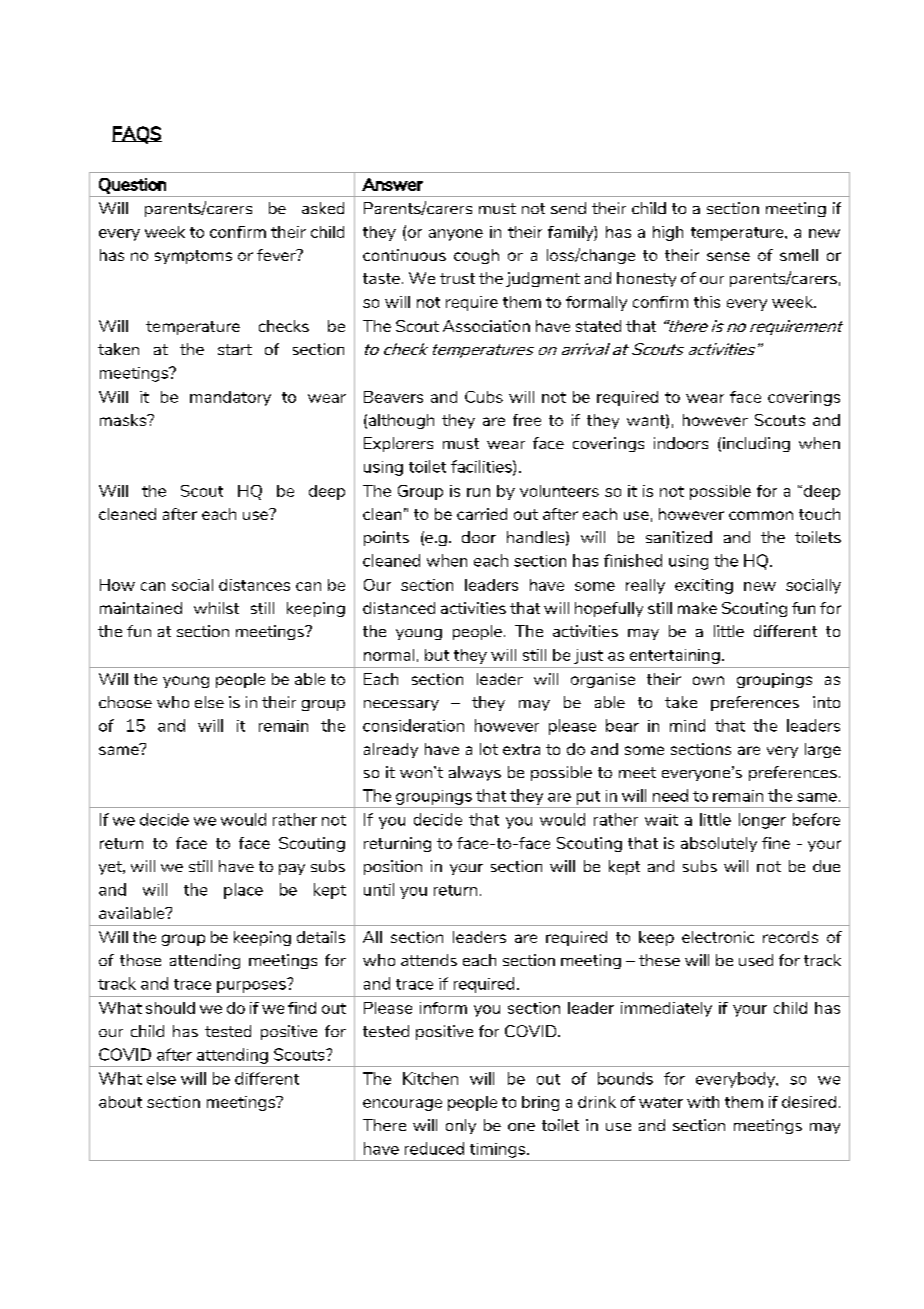  What do you see at coordinates (254, 585) in the page?
I see `distances` at bounding box center [254, 585].
